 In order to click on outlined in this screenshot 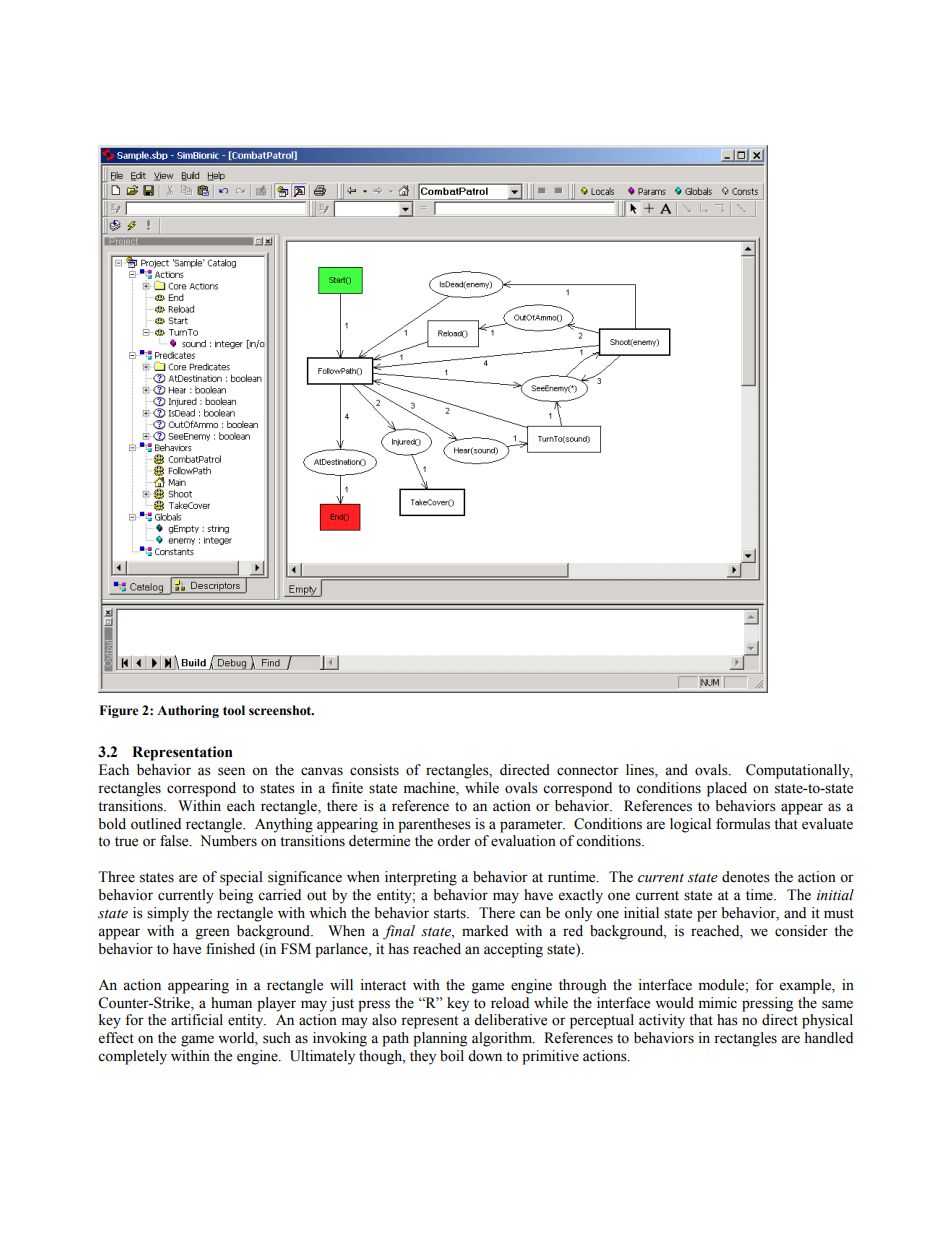, I will do `click(156, 824)`.
